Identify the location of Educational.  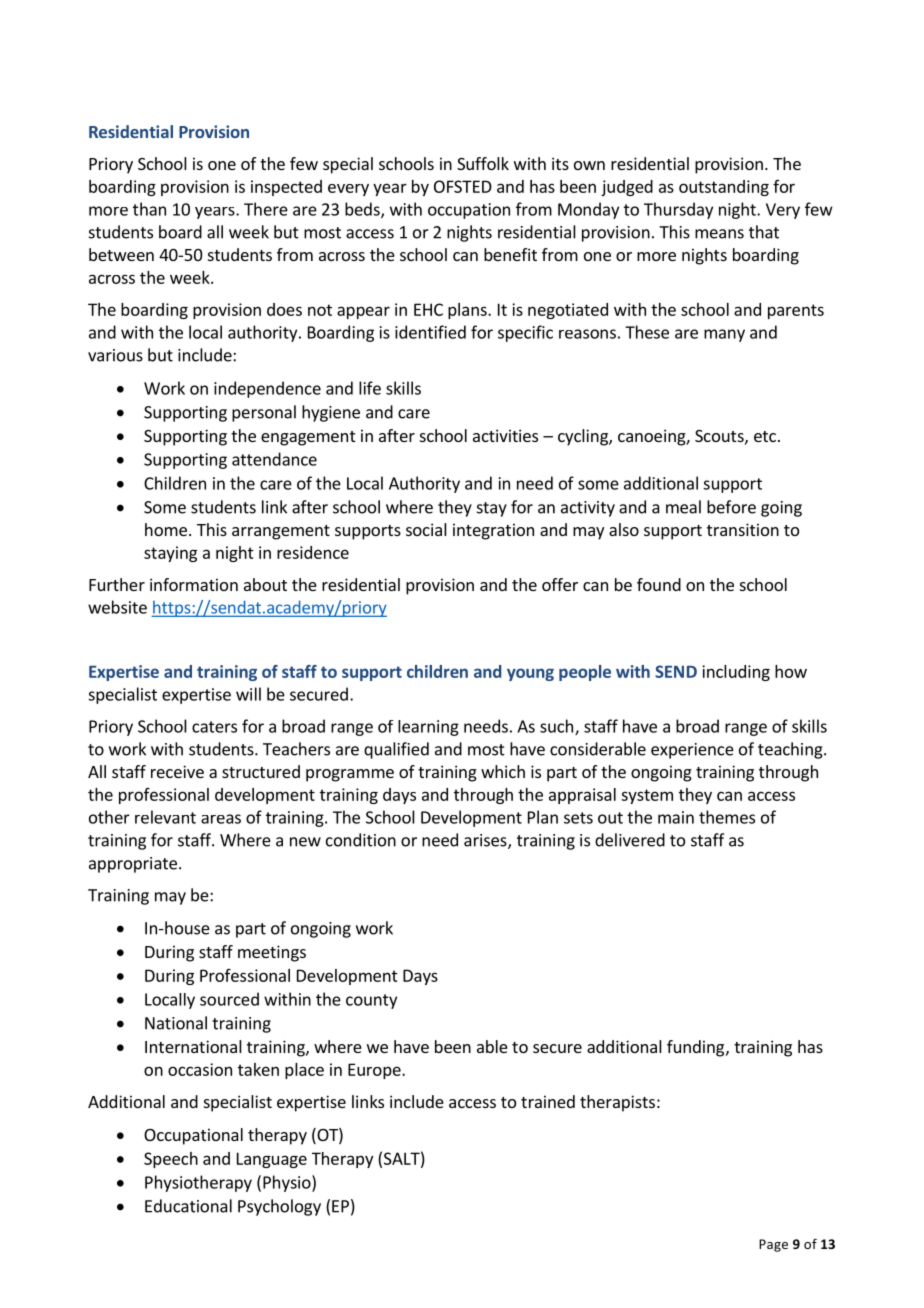
(188, 1206).
